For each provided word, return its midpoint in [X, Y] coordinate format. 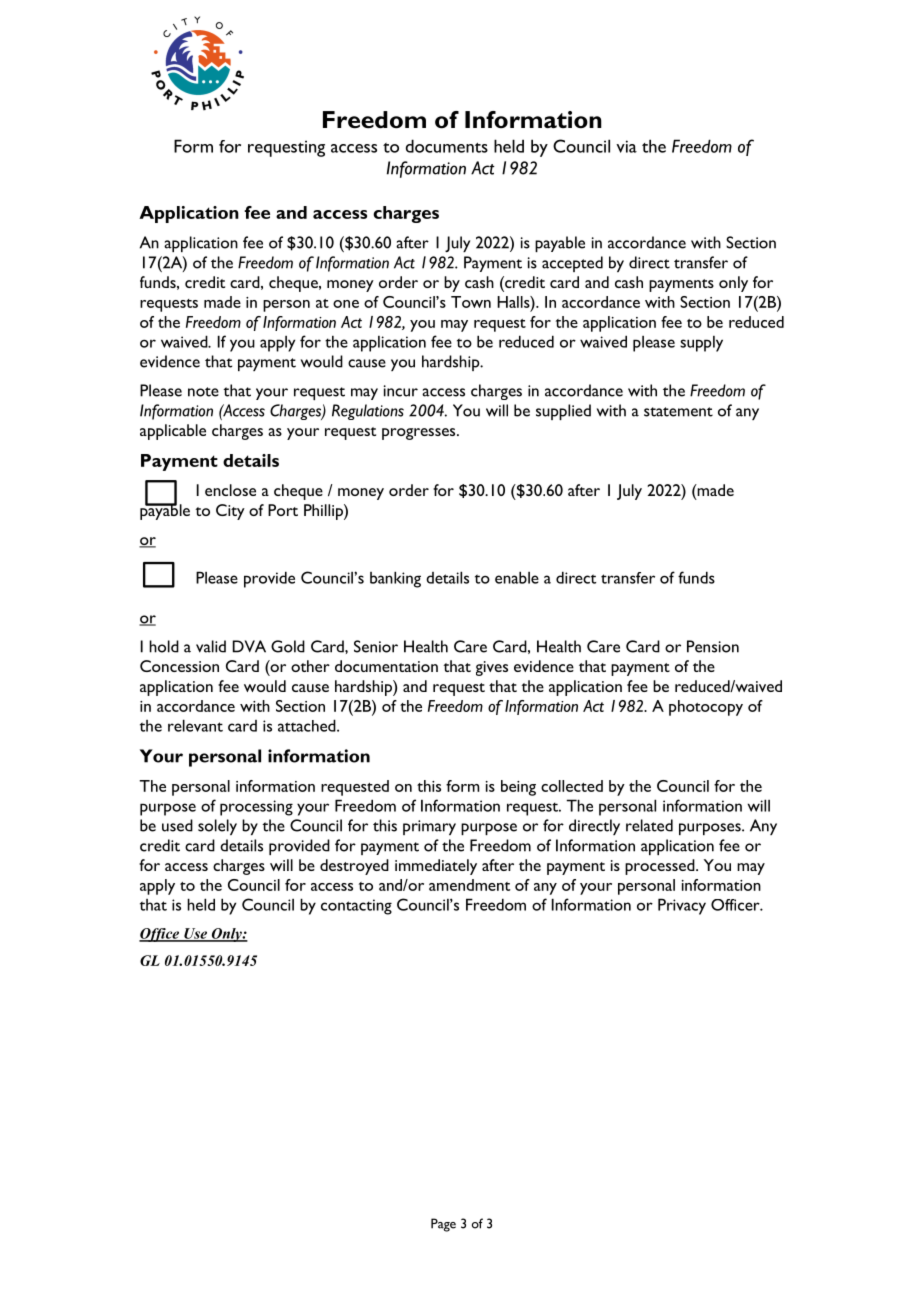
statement [678, 412]
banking [395, 579]
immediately [436, 867]
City [230, 512]
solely [217, 827]
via [626, 146]
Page [443, 1225]
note [203, 392]
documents [447, 146]
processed [661, 867]
